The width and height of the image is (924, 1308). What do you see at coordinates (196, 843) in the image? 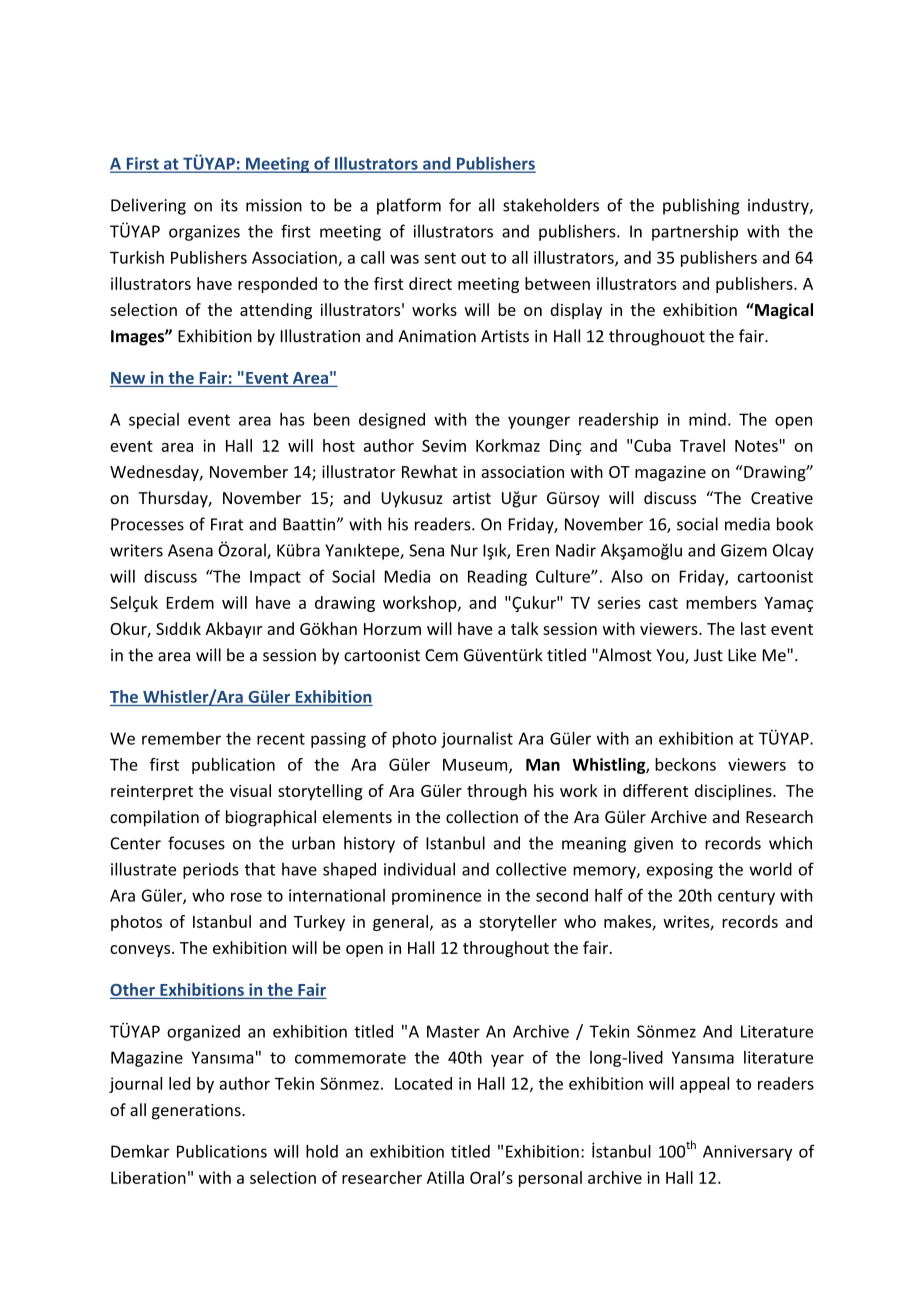
I see `focuses` at bounding box center [196, 843].
